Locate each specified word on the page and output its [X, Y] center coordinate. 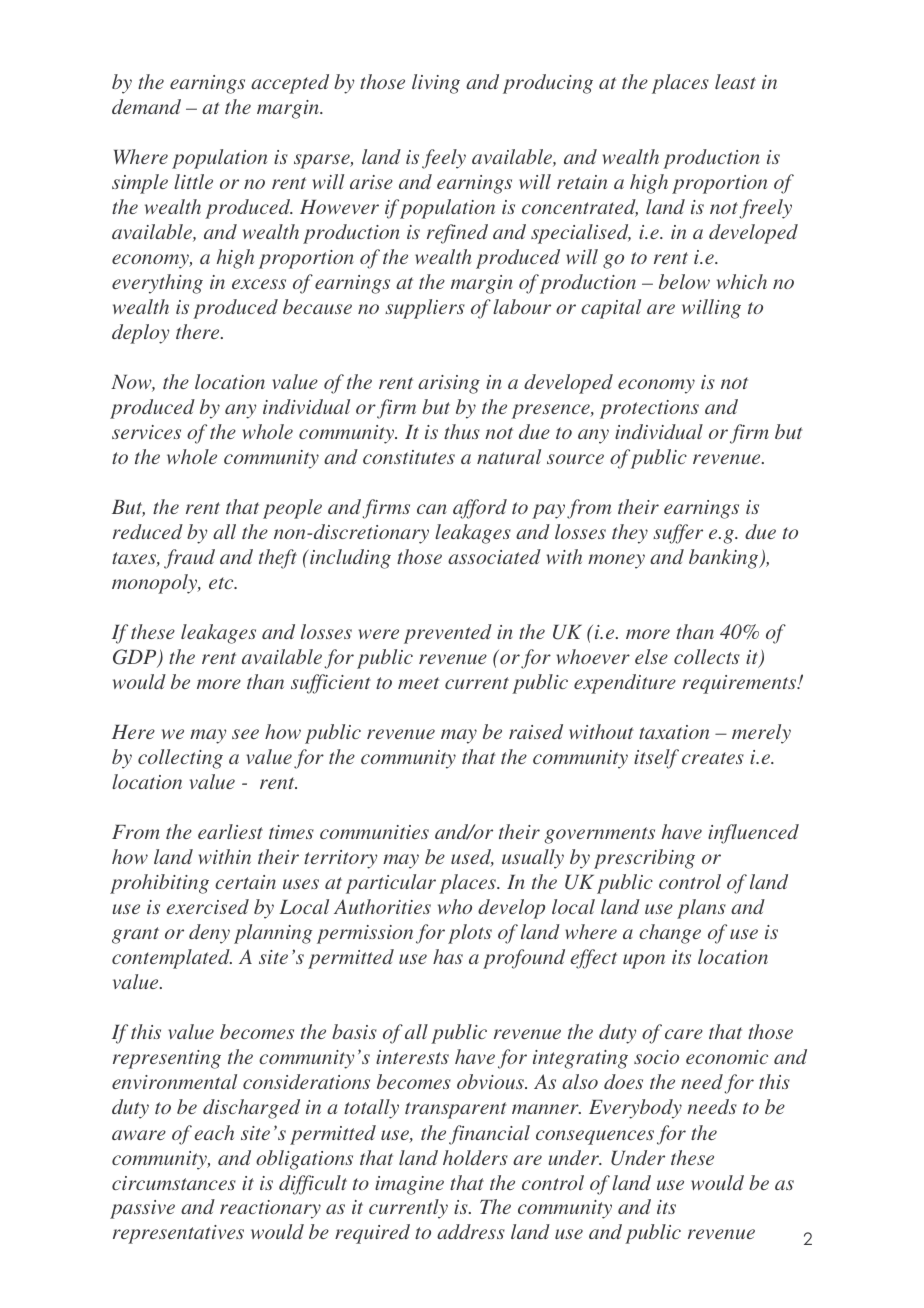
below [684, 281]
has [448, 956]
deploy [140, 334]
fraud [189, 559]
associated [494, 556]
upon [644, 961]
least [735, 81]
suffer [678, 534]
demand [146, 106]
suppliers [425, 309]
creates [713, 758]
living [436, 84]
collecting [180, 759]
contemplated [172, 959]
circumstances [174, 1183]
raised [536, 731]
